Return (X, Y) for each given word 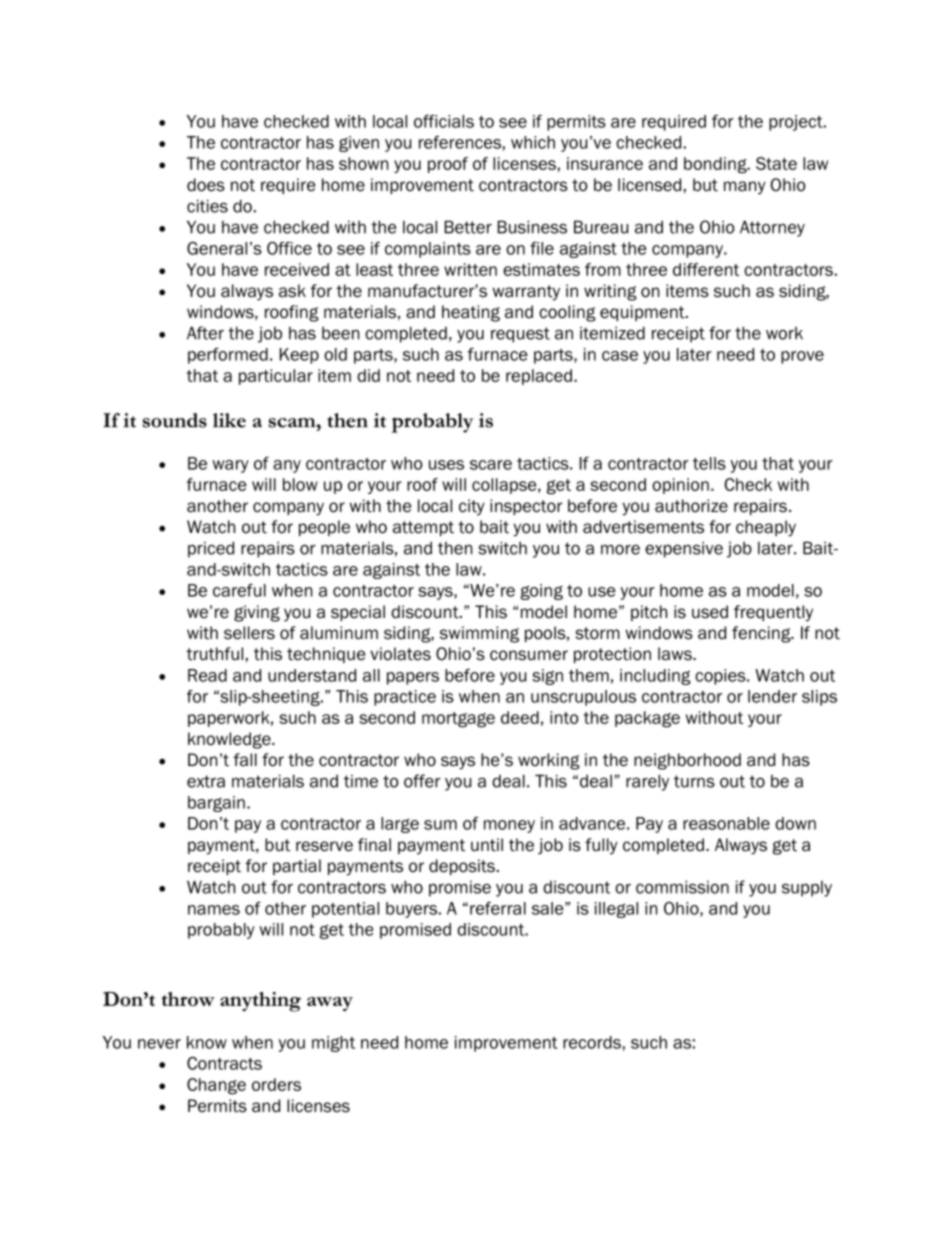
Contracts (224, 1063)
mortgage (458, 720)
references (460, 142)
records (592, 1042)
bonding (716, 165)
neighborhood (687, 761)
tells (709, 463)
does (206, 185)
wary (230, 466)
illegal (616, 910)
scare (491, 465)
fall (245, 760)
